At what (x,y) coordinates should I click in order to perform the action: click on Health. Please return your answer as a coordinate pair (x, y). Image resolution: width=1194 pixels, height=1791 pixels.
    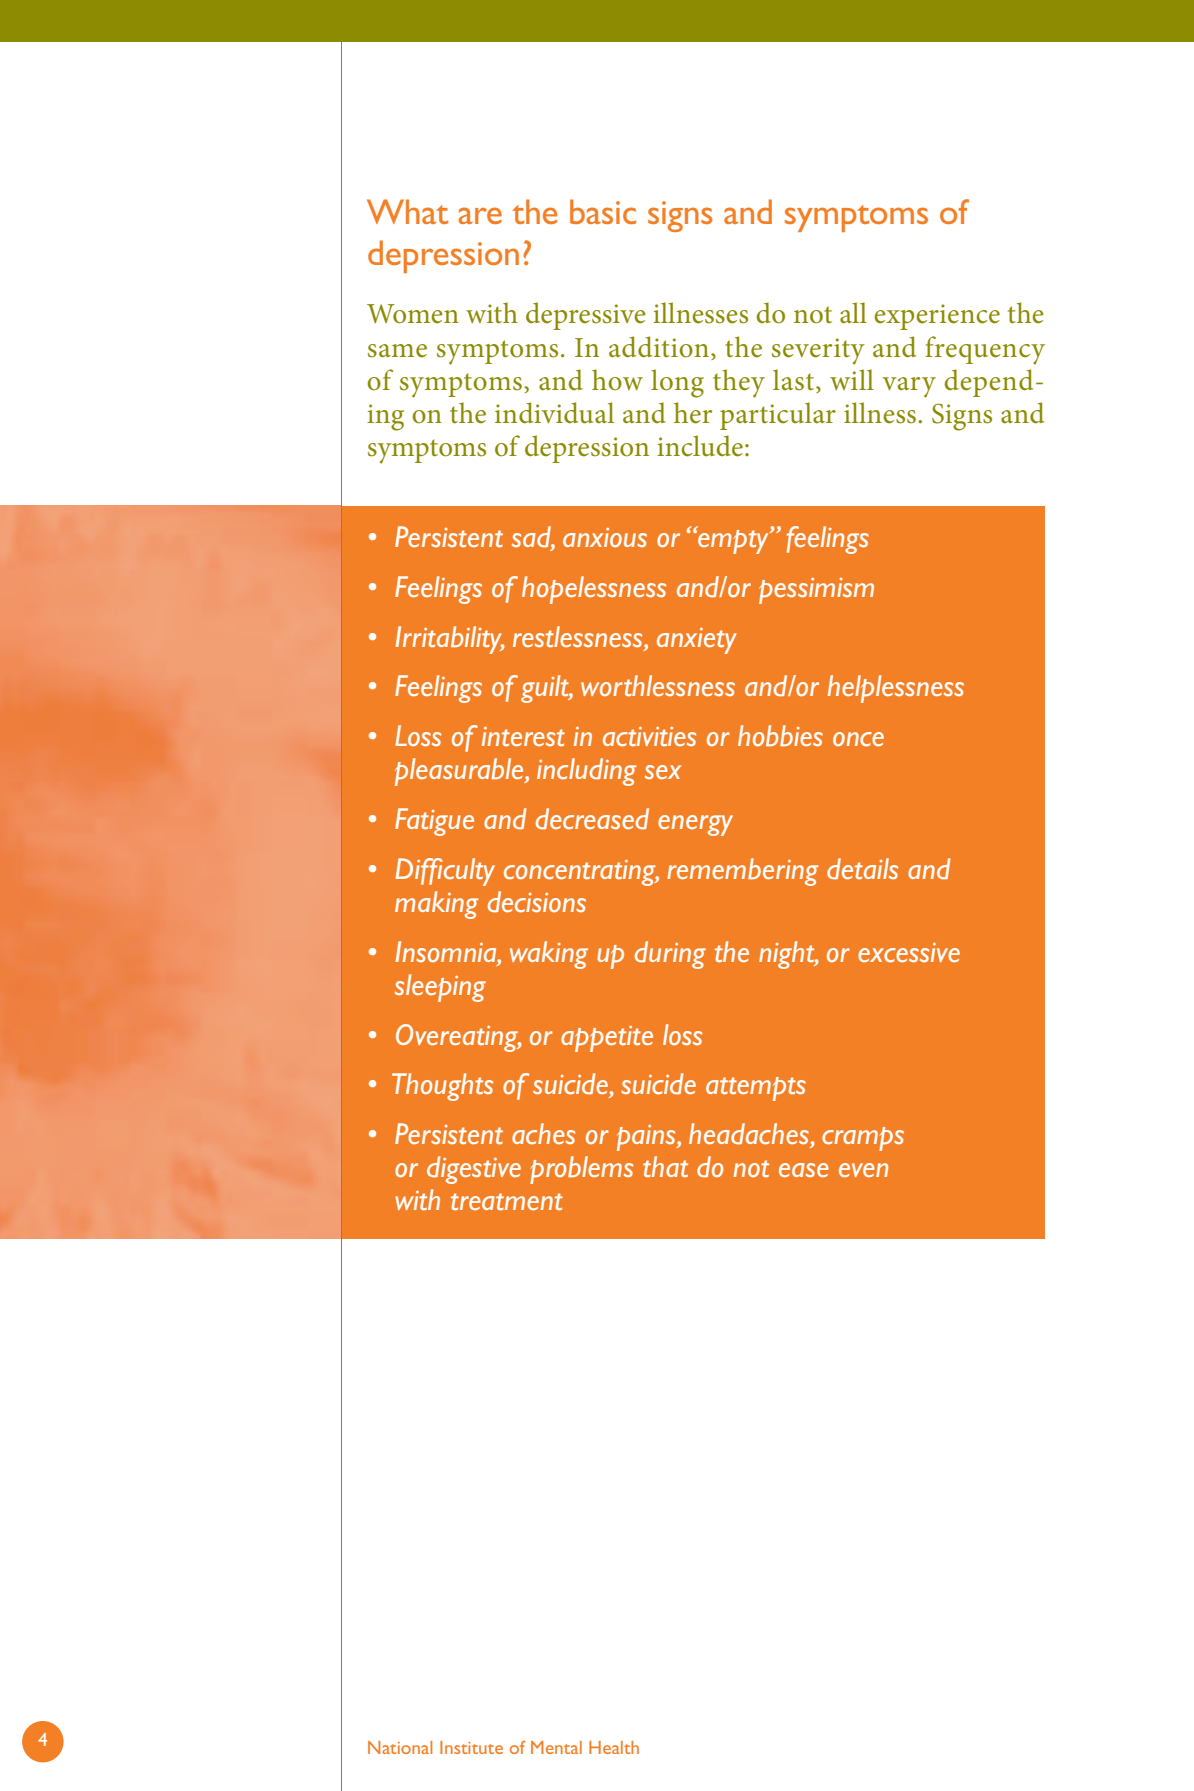
    Looking at the image, I should click on (614, 1747).
